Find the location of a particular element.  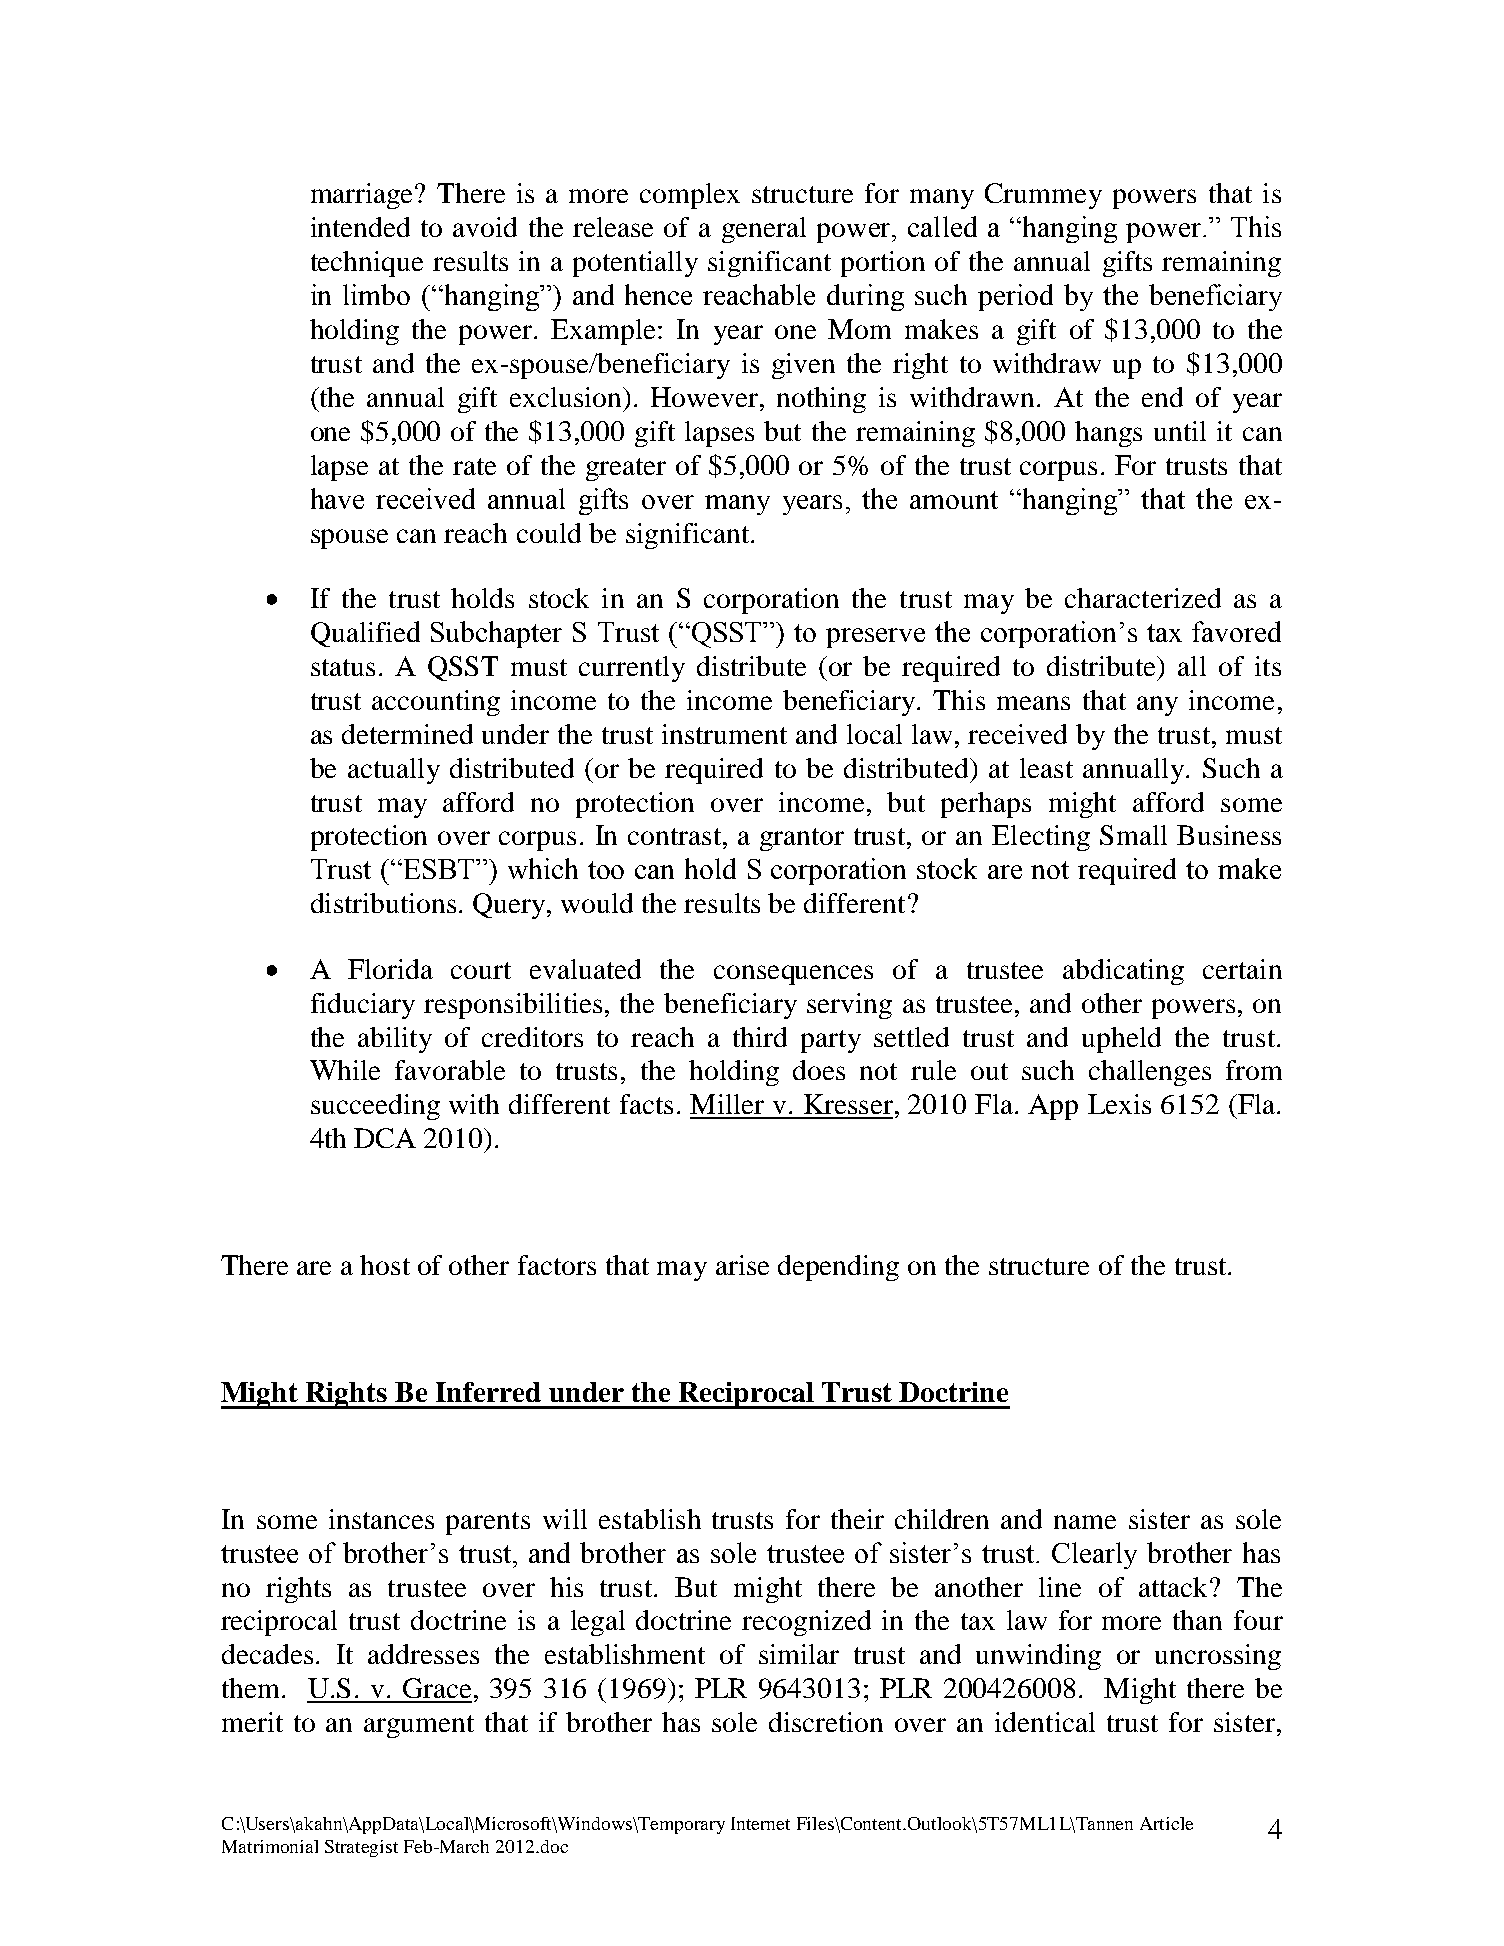

general is located at coordinates (764, 230).
